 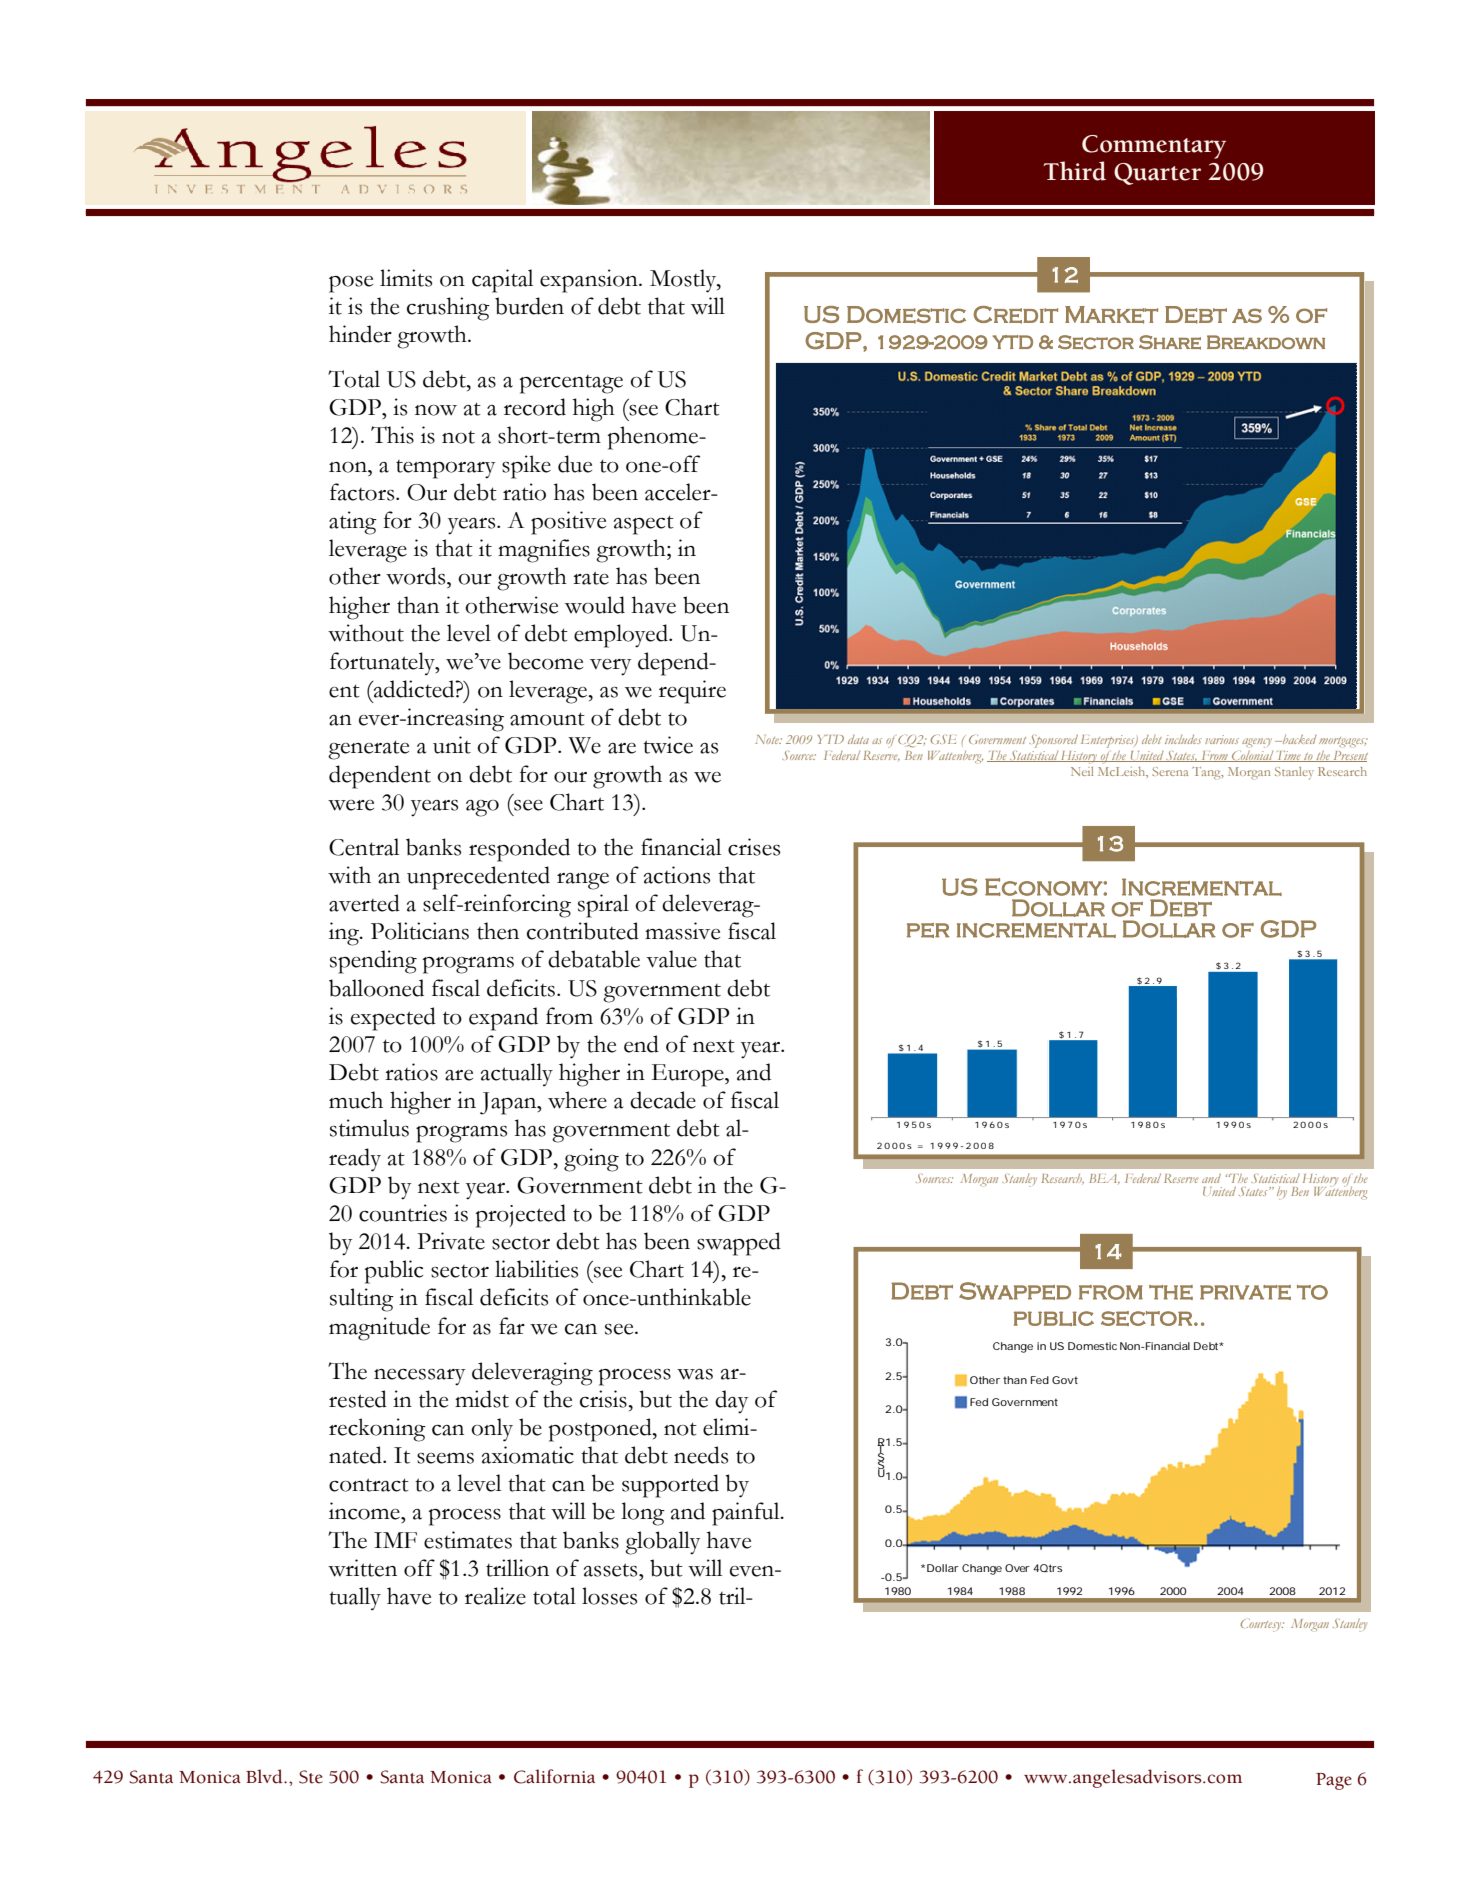 I want to click on Blvd, so click(x=265, y=1776).
